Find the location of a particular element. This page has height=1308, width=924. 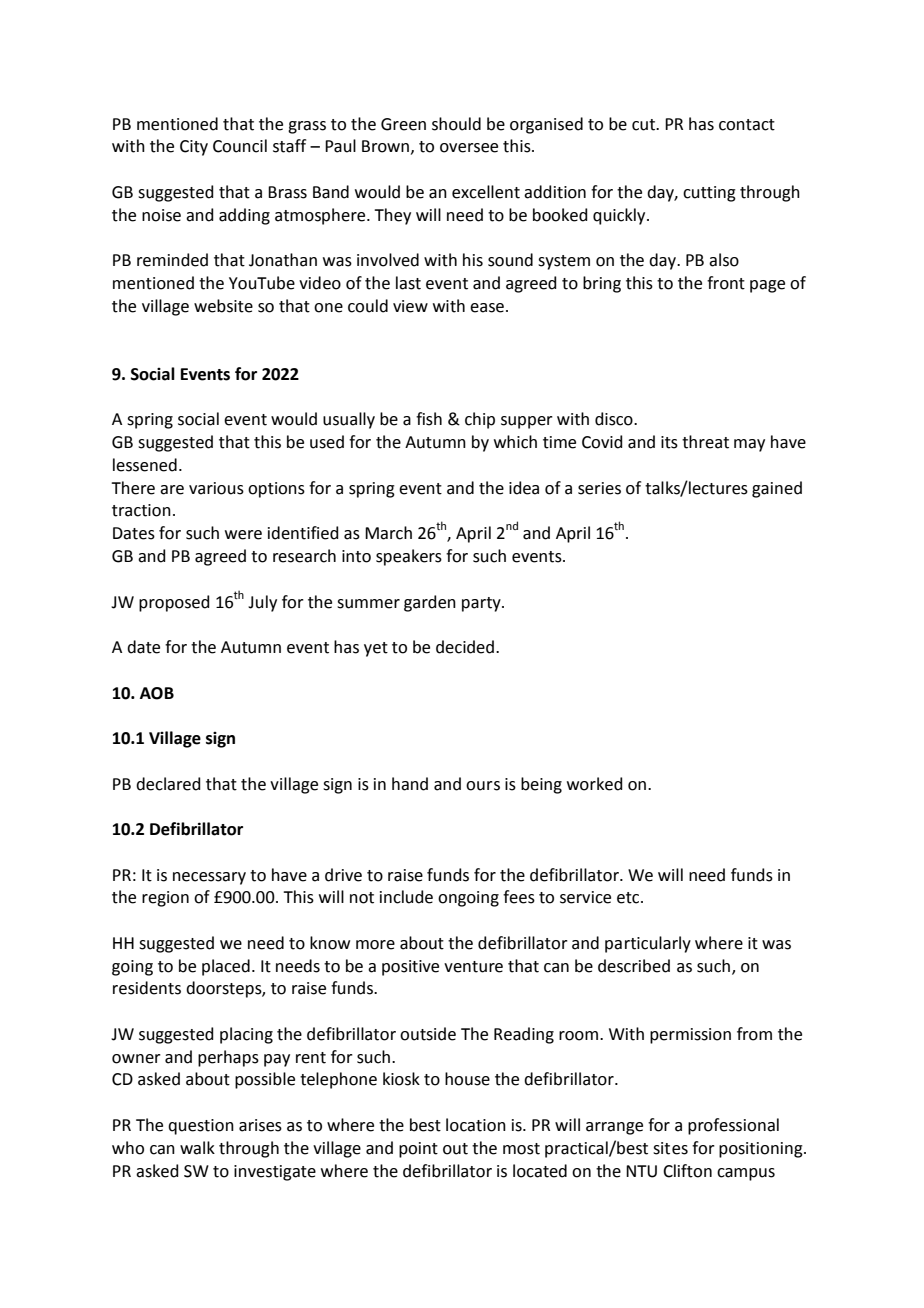

location is located at coordinates (476, 1125).
